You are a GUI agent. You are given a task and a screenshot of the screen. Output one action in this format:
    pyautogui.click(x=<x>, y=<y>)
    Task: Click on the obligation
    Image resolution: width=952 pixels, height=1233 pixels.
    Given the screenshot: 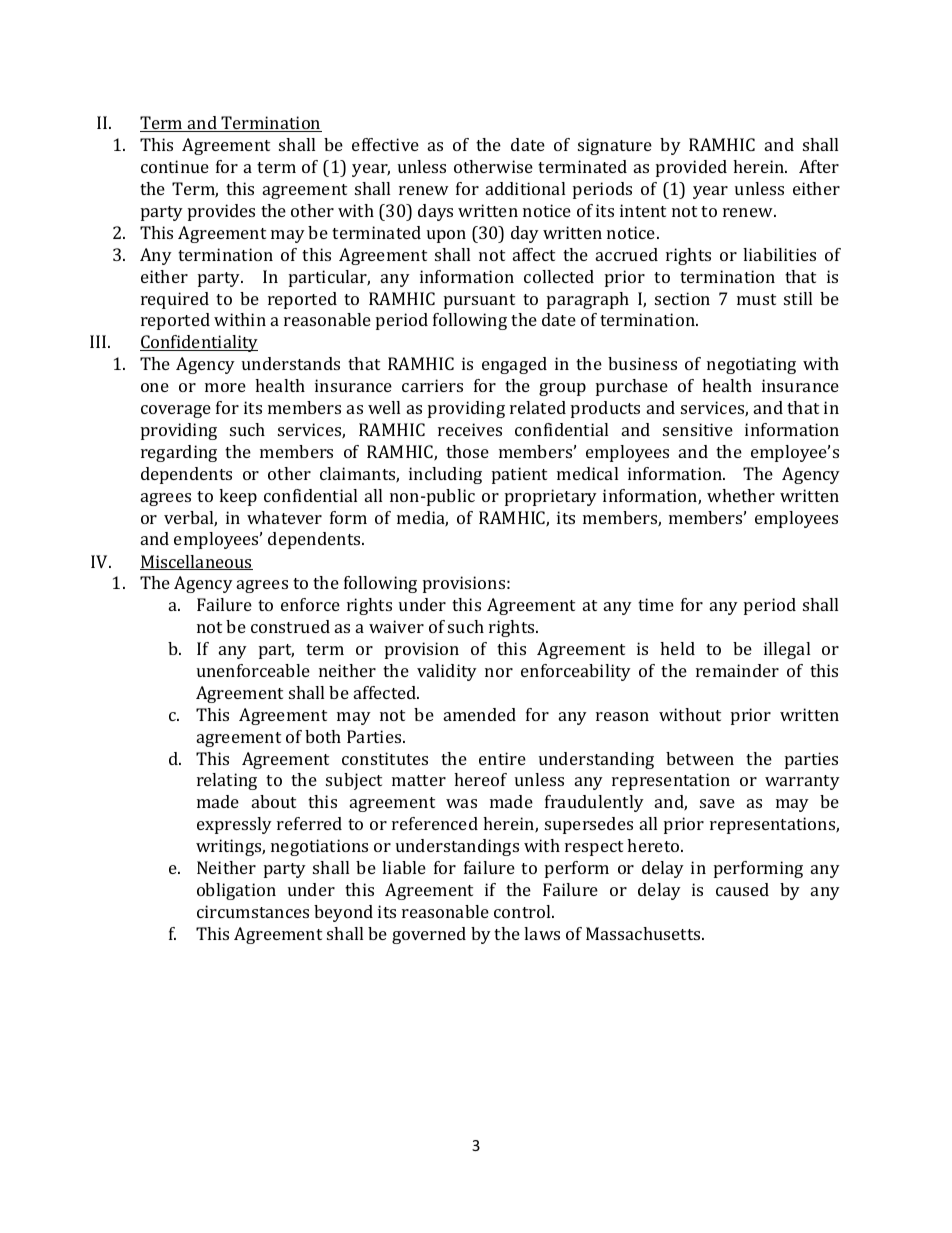 What is the action you would take?
    pyautogui.click(x=236, y=891)
